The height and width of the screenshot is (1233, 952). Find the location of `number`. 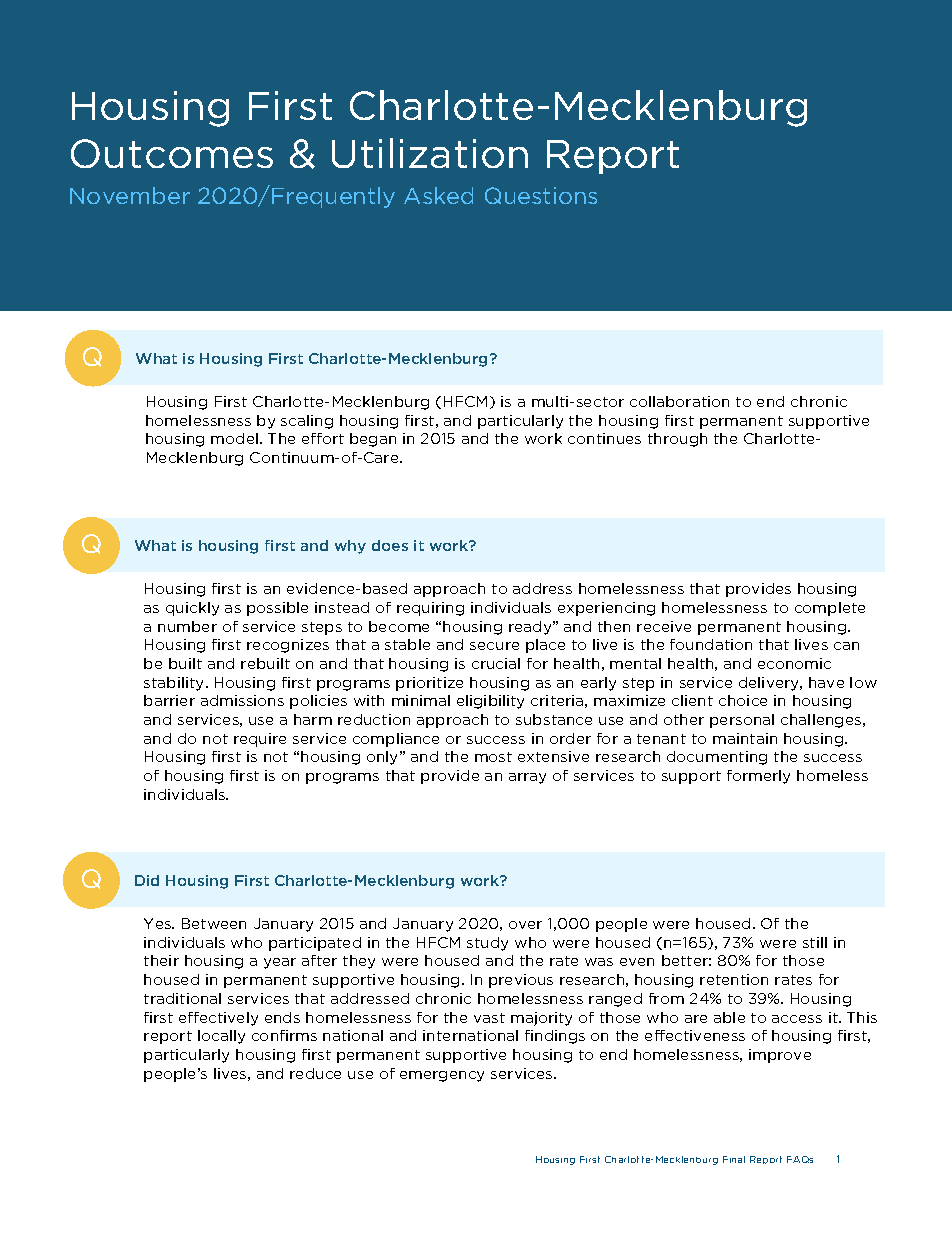

number is located at coordinates (187, 626).
